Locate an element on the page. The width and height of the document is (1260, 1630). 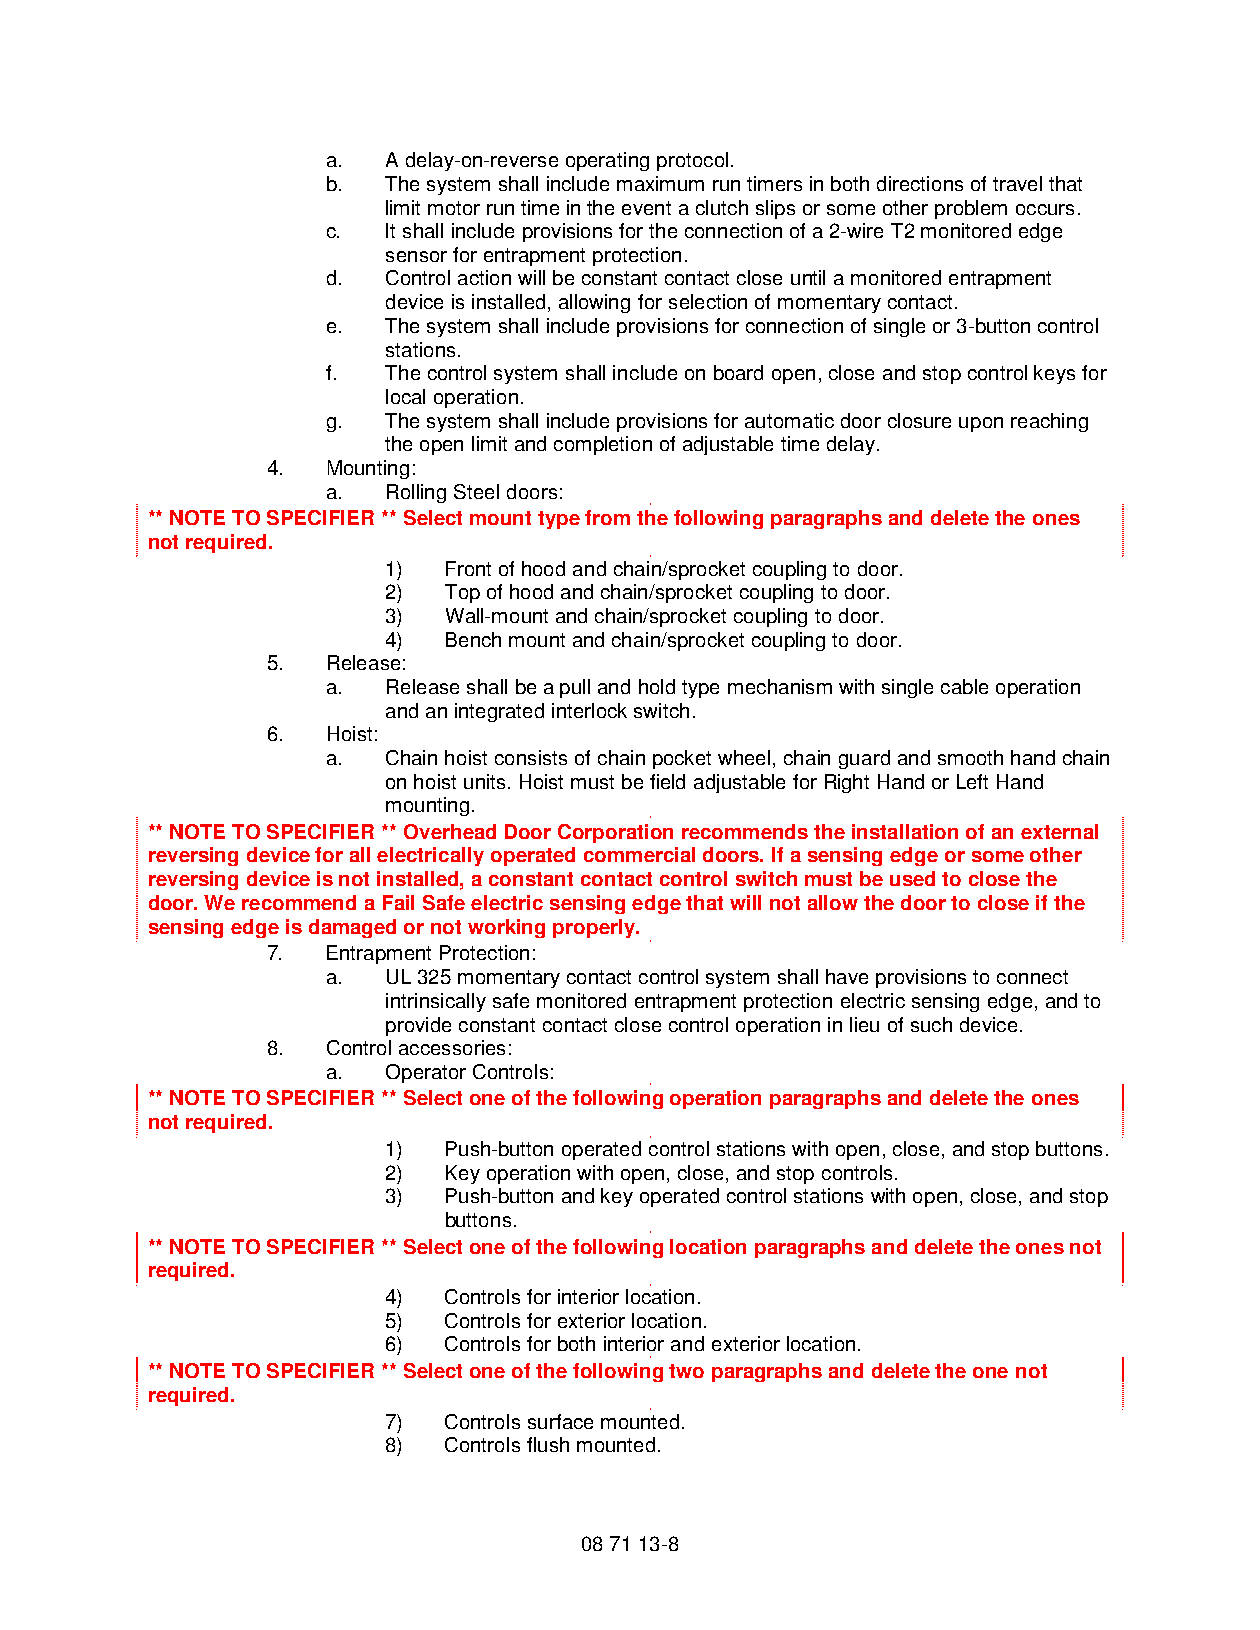
Left is located at coordinates (972, 781).
